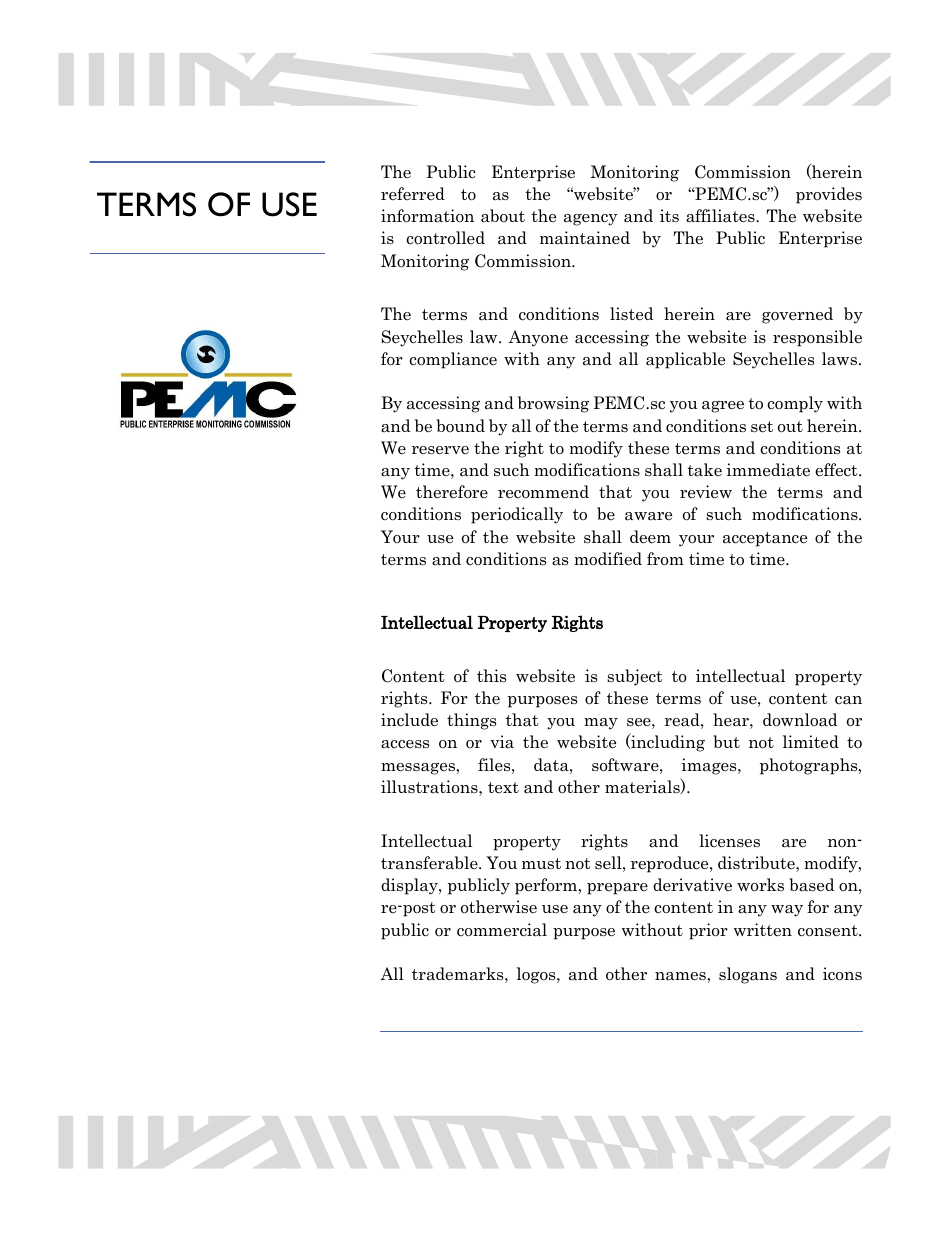  What do you see at coordinates (590, 219) in the screenshot?
I see `agency` at bounding box center [590, 219].
